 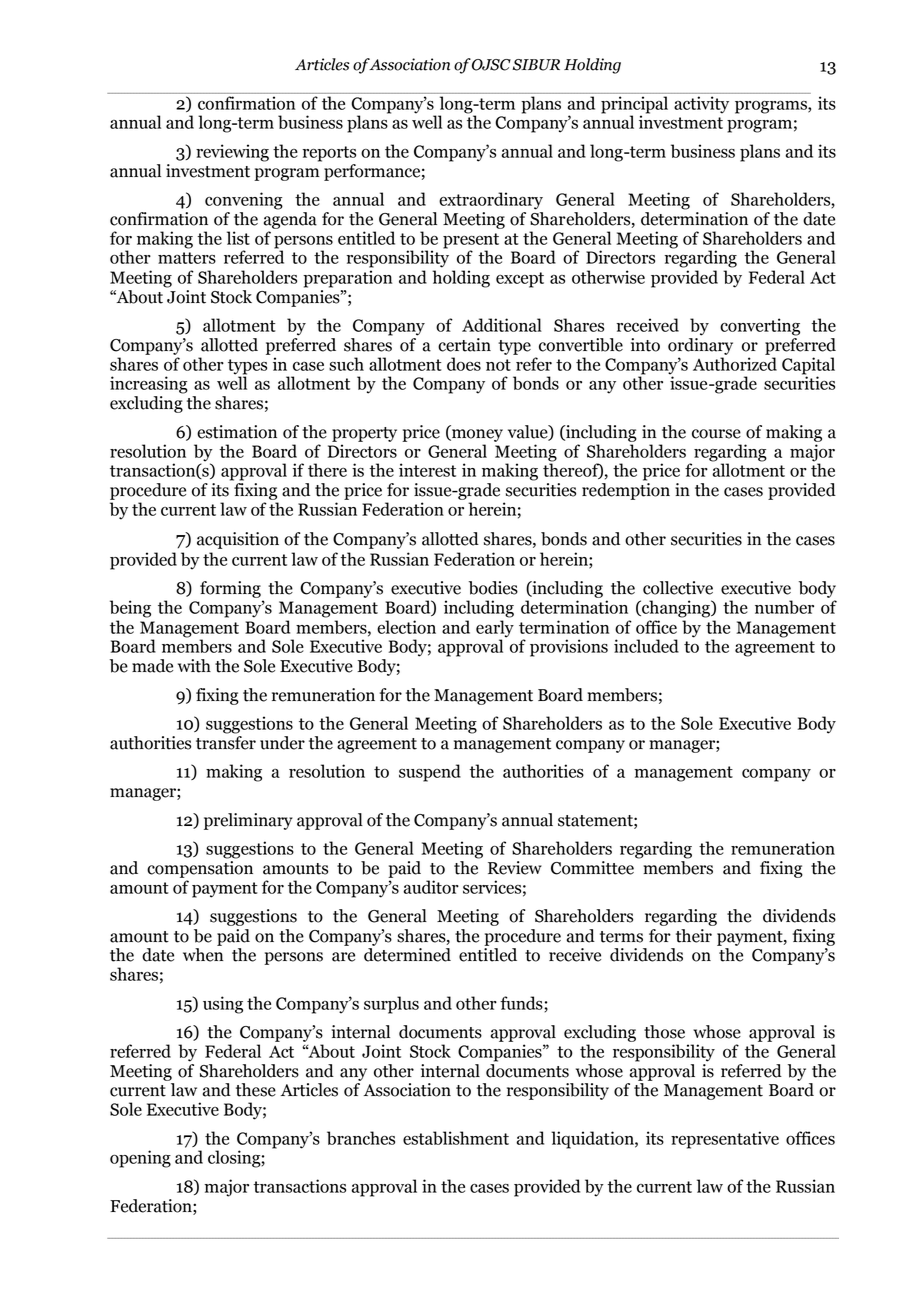 What do you see at coordinates (495, 629) in the page?
I see `early` at bounding box center [495, 629].
